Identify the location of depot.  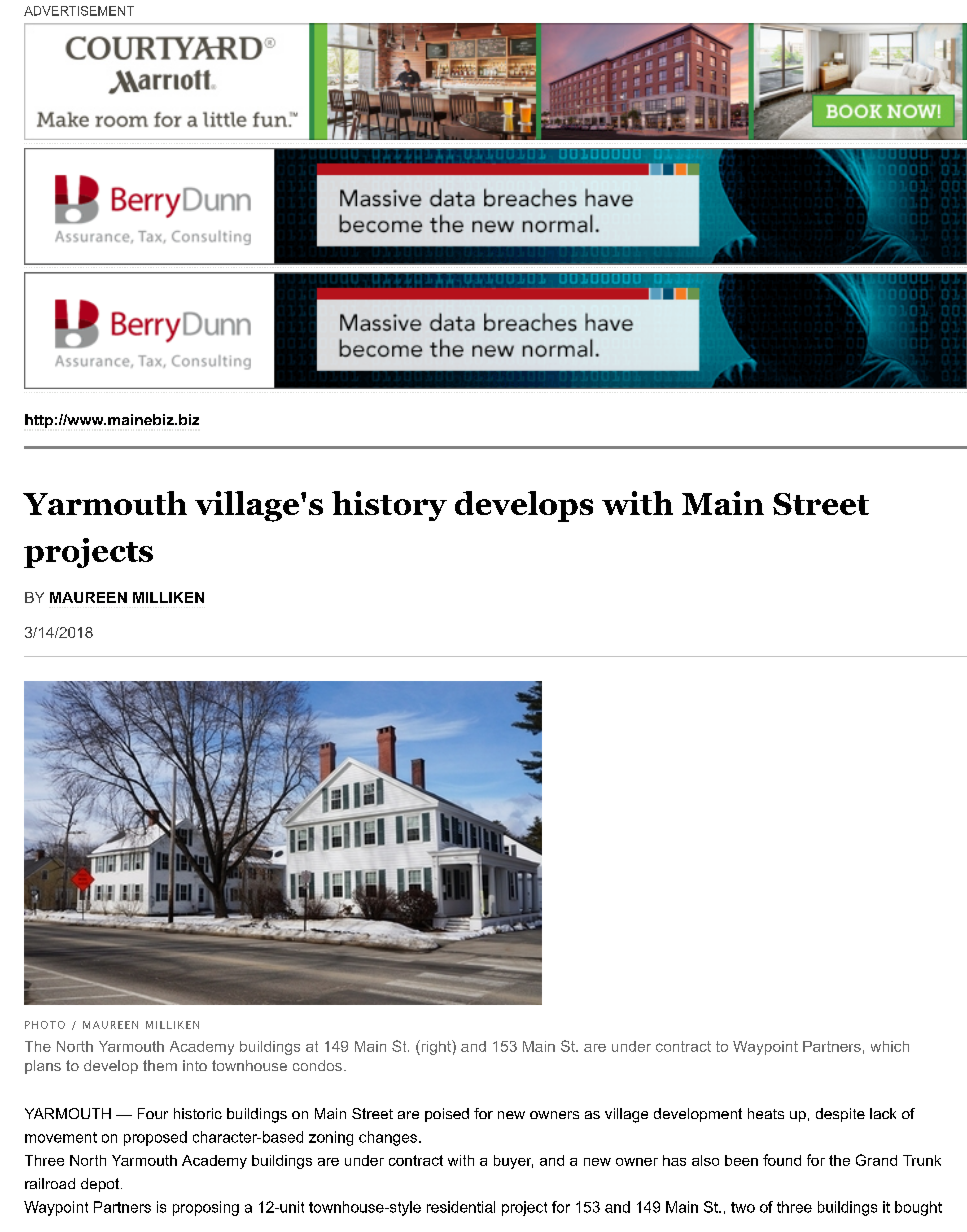
(101, 1185).
